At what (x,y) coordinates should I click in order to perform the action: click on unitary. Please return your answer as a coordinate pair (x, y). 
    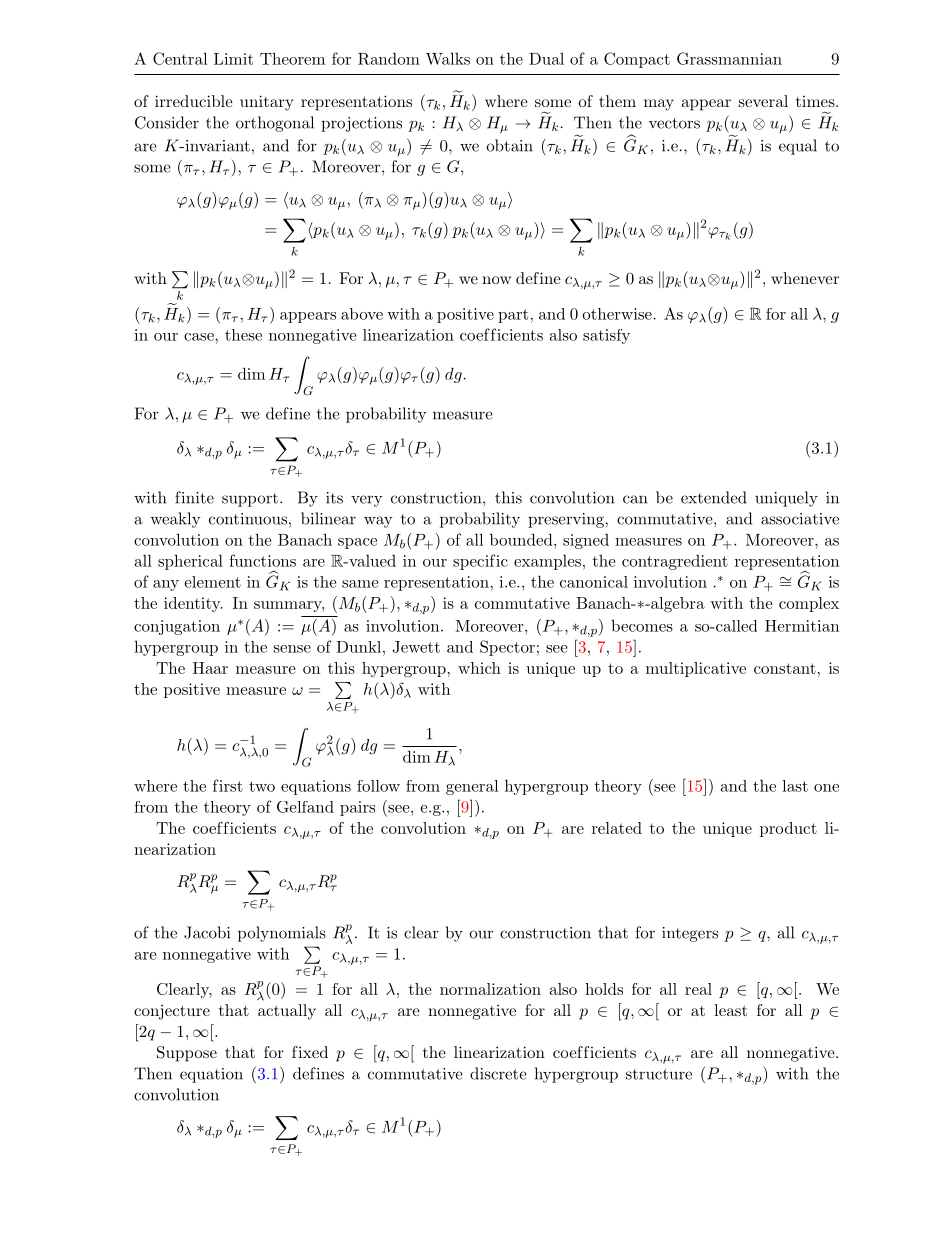
    Looking at the image, I should click on (266, 103).
